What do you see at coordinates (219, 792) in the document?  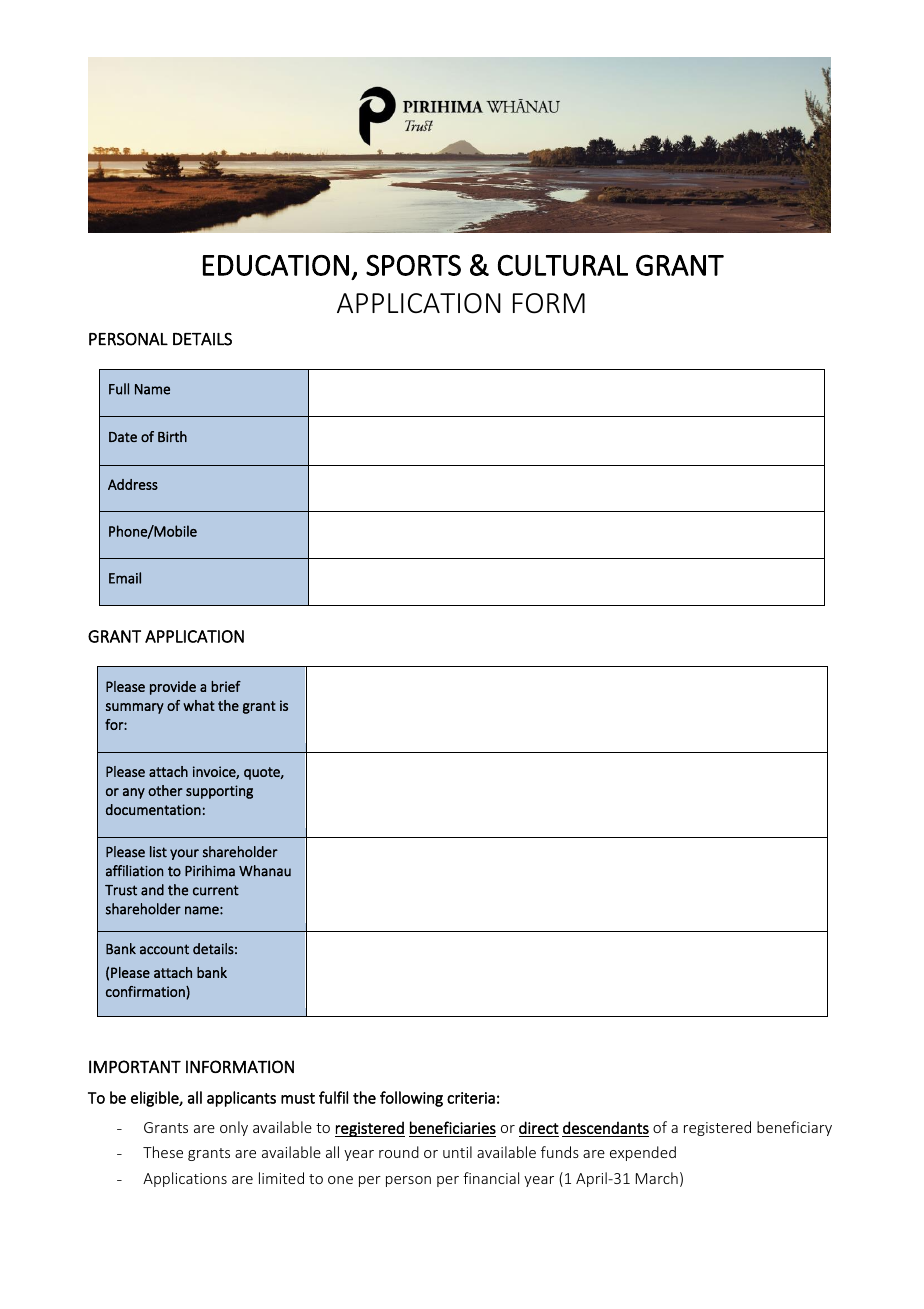 I see `supporting` at bounding box center [219, 792].
